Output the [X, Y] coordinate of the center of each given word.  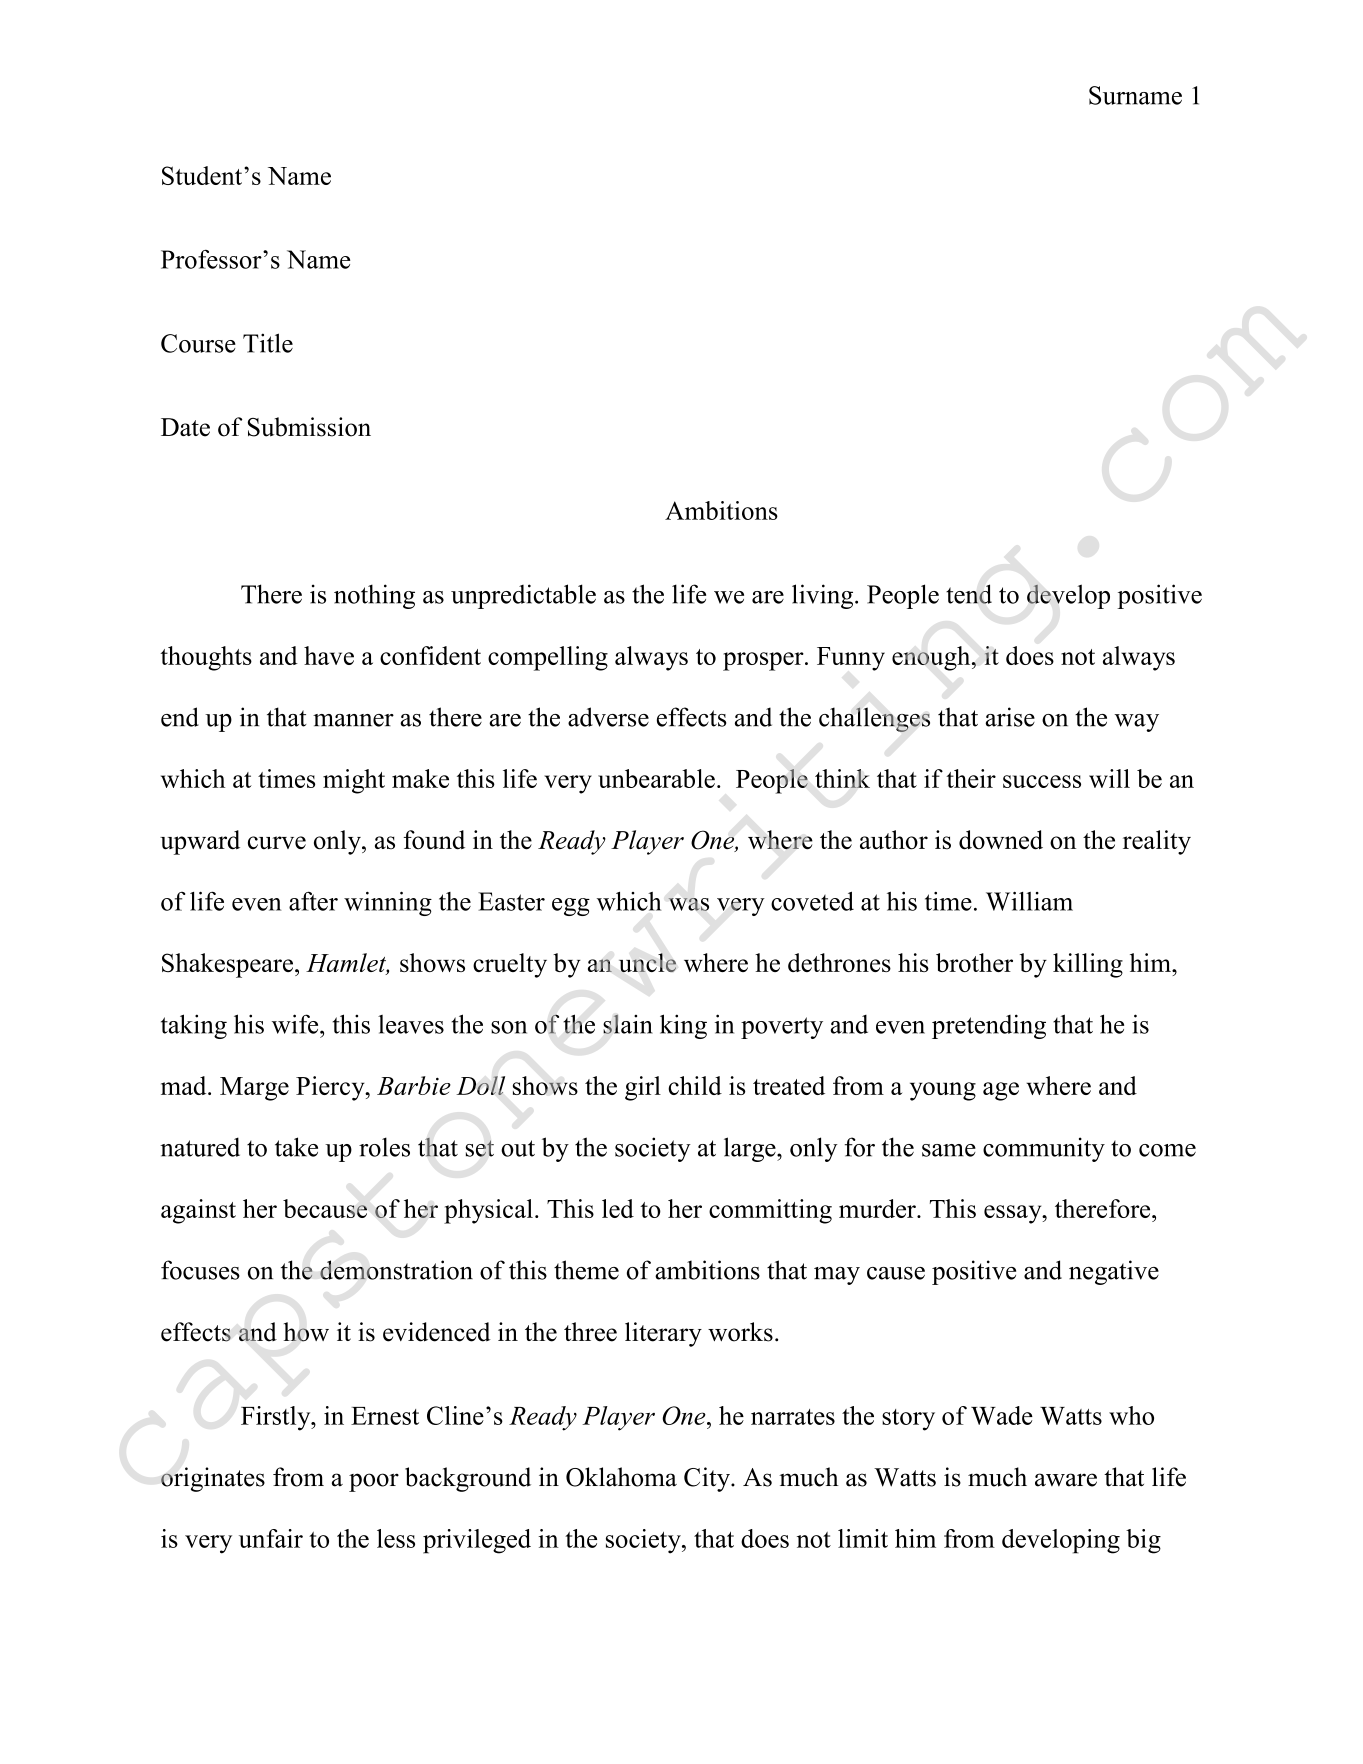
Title [268, 343]
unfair [271, 1538]
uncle [647, 963]
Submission [309, 427]
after [313, 901]
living [824, 596]
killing [1088, 965]
